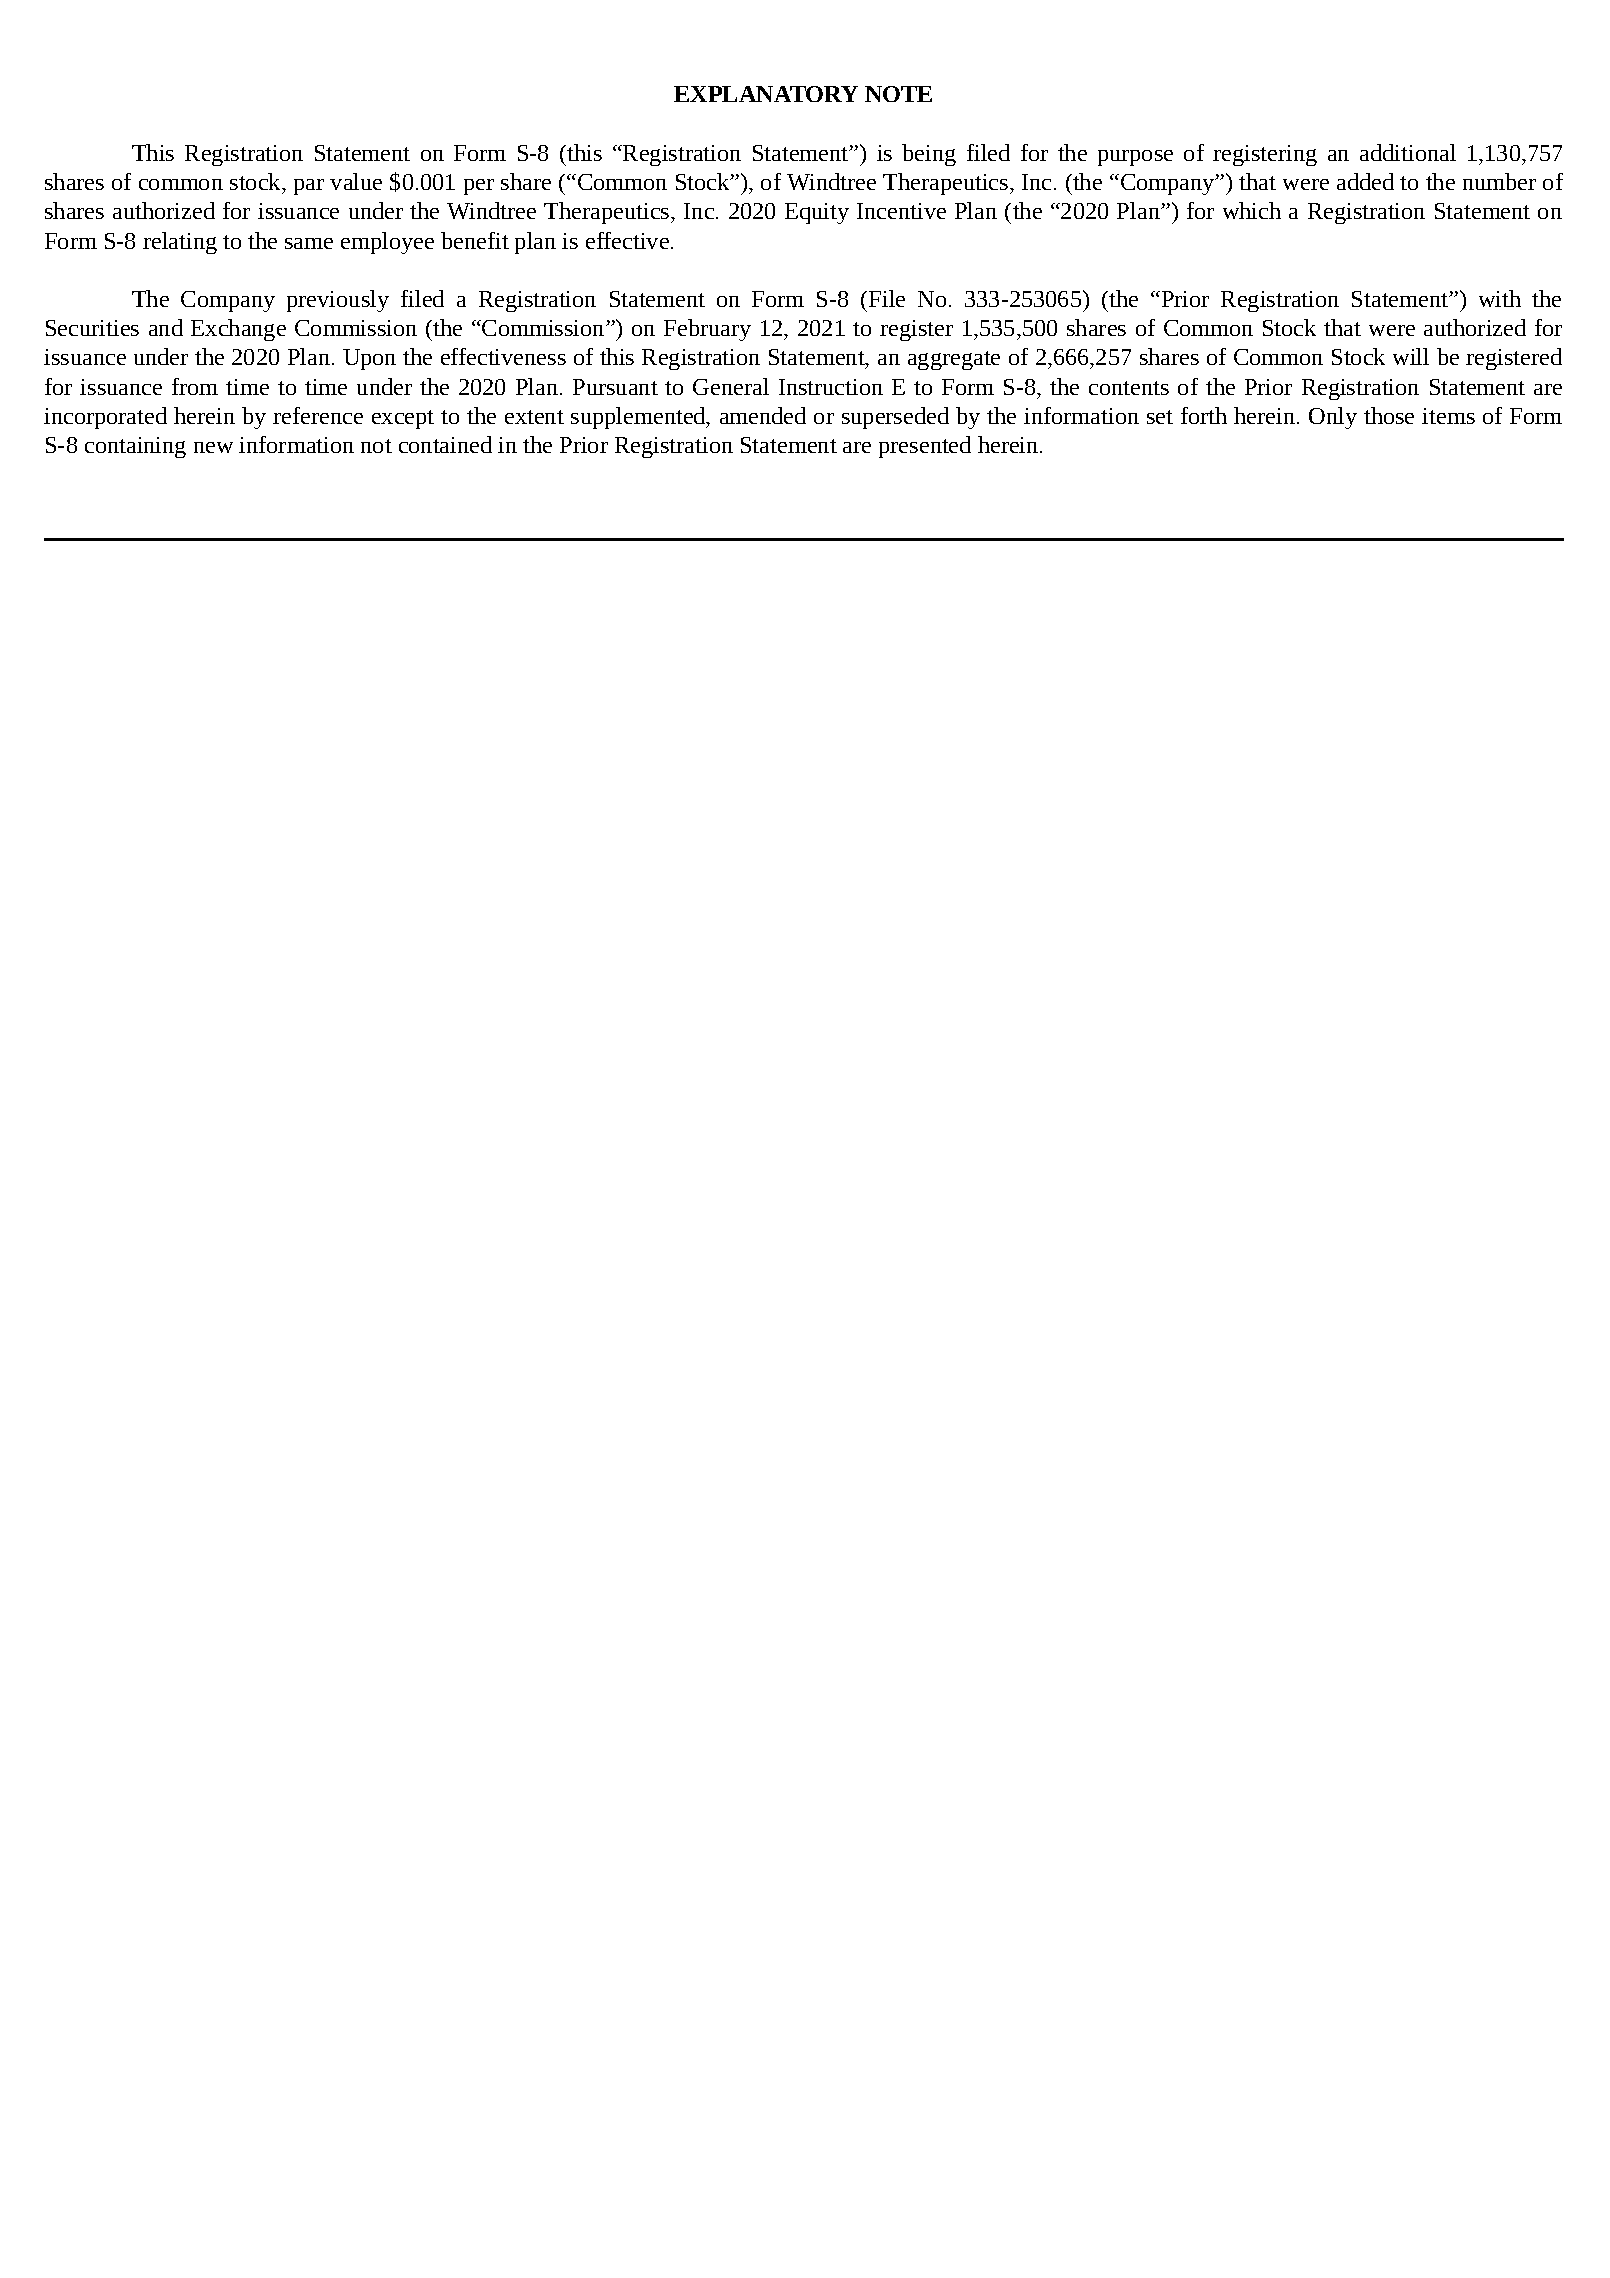 Image resolution: width=1610 pixels, height=2278 pixels. Describe the element at coordinates (1333, 418) in the document. I see `Only` at that location.
